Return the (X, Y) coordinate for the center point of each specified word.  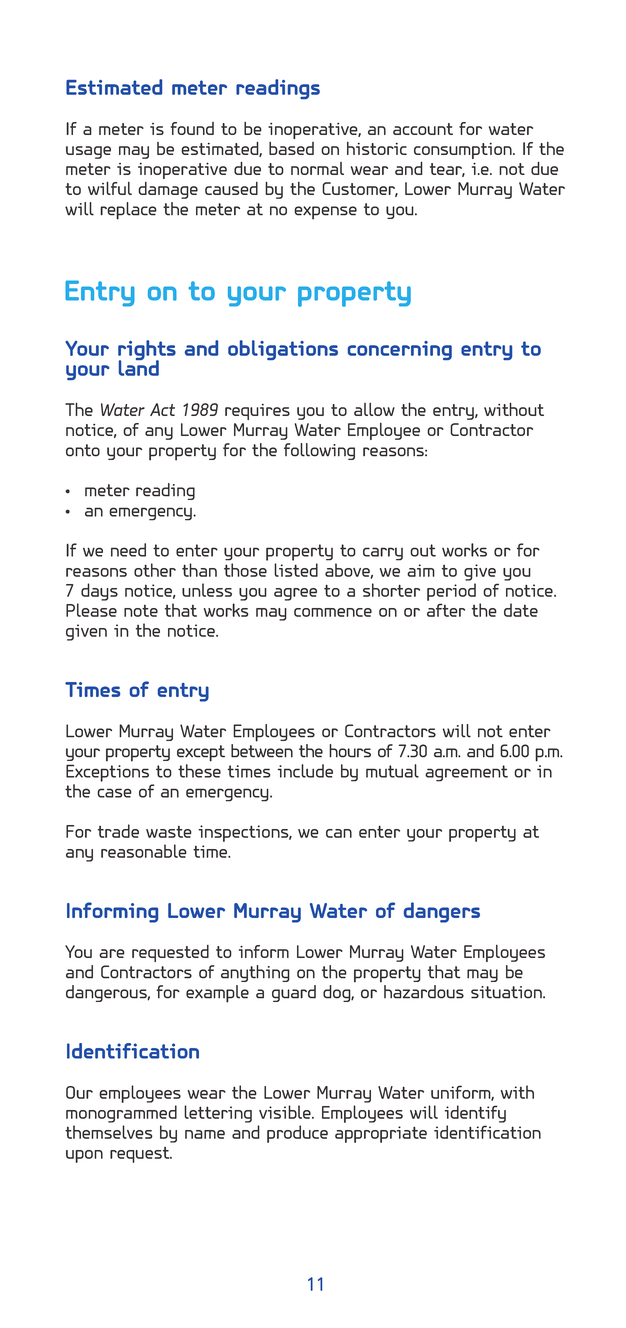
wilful (110, 188)
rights (147, 351)
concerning (400, 350)
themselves (109, 1132)
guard (294, 993)
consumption (464, 151)
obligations (283, 350)
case (114, 793)
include (305, 771)
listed (296, 570)
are (112, 953)
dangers (442, 912)
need (128, 550)
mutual (392, 771)
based (291, 148)
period (451, 592)
